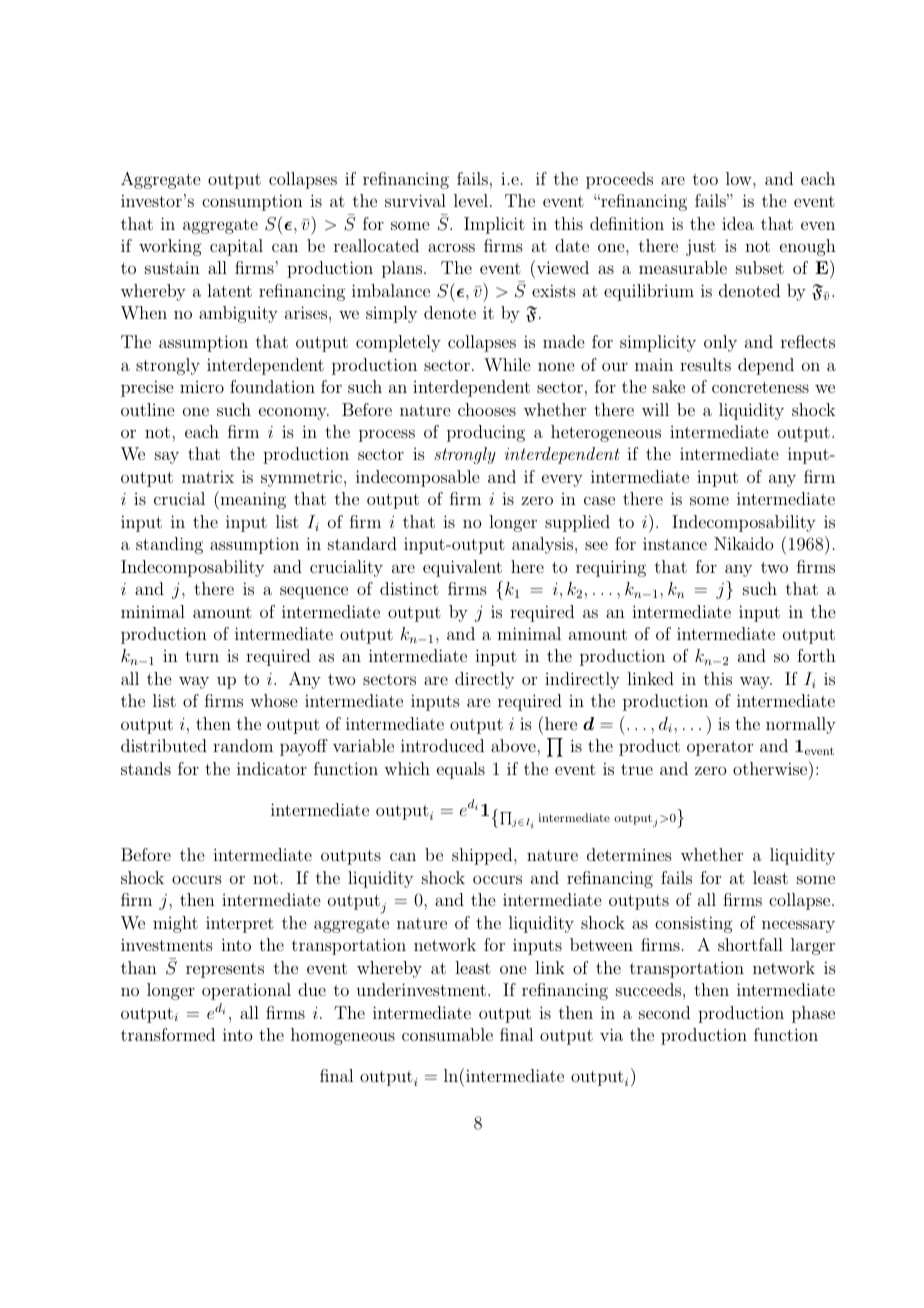  I want to click on level, so click(471, 200).
